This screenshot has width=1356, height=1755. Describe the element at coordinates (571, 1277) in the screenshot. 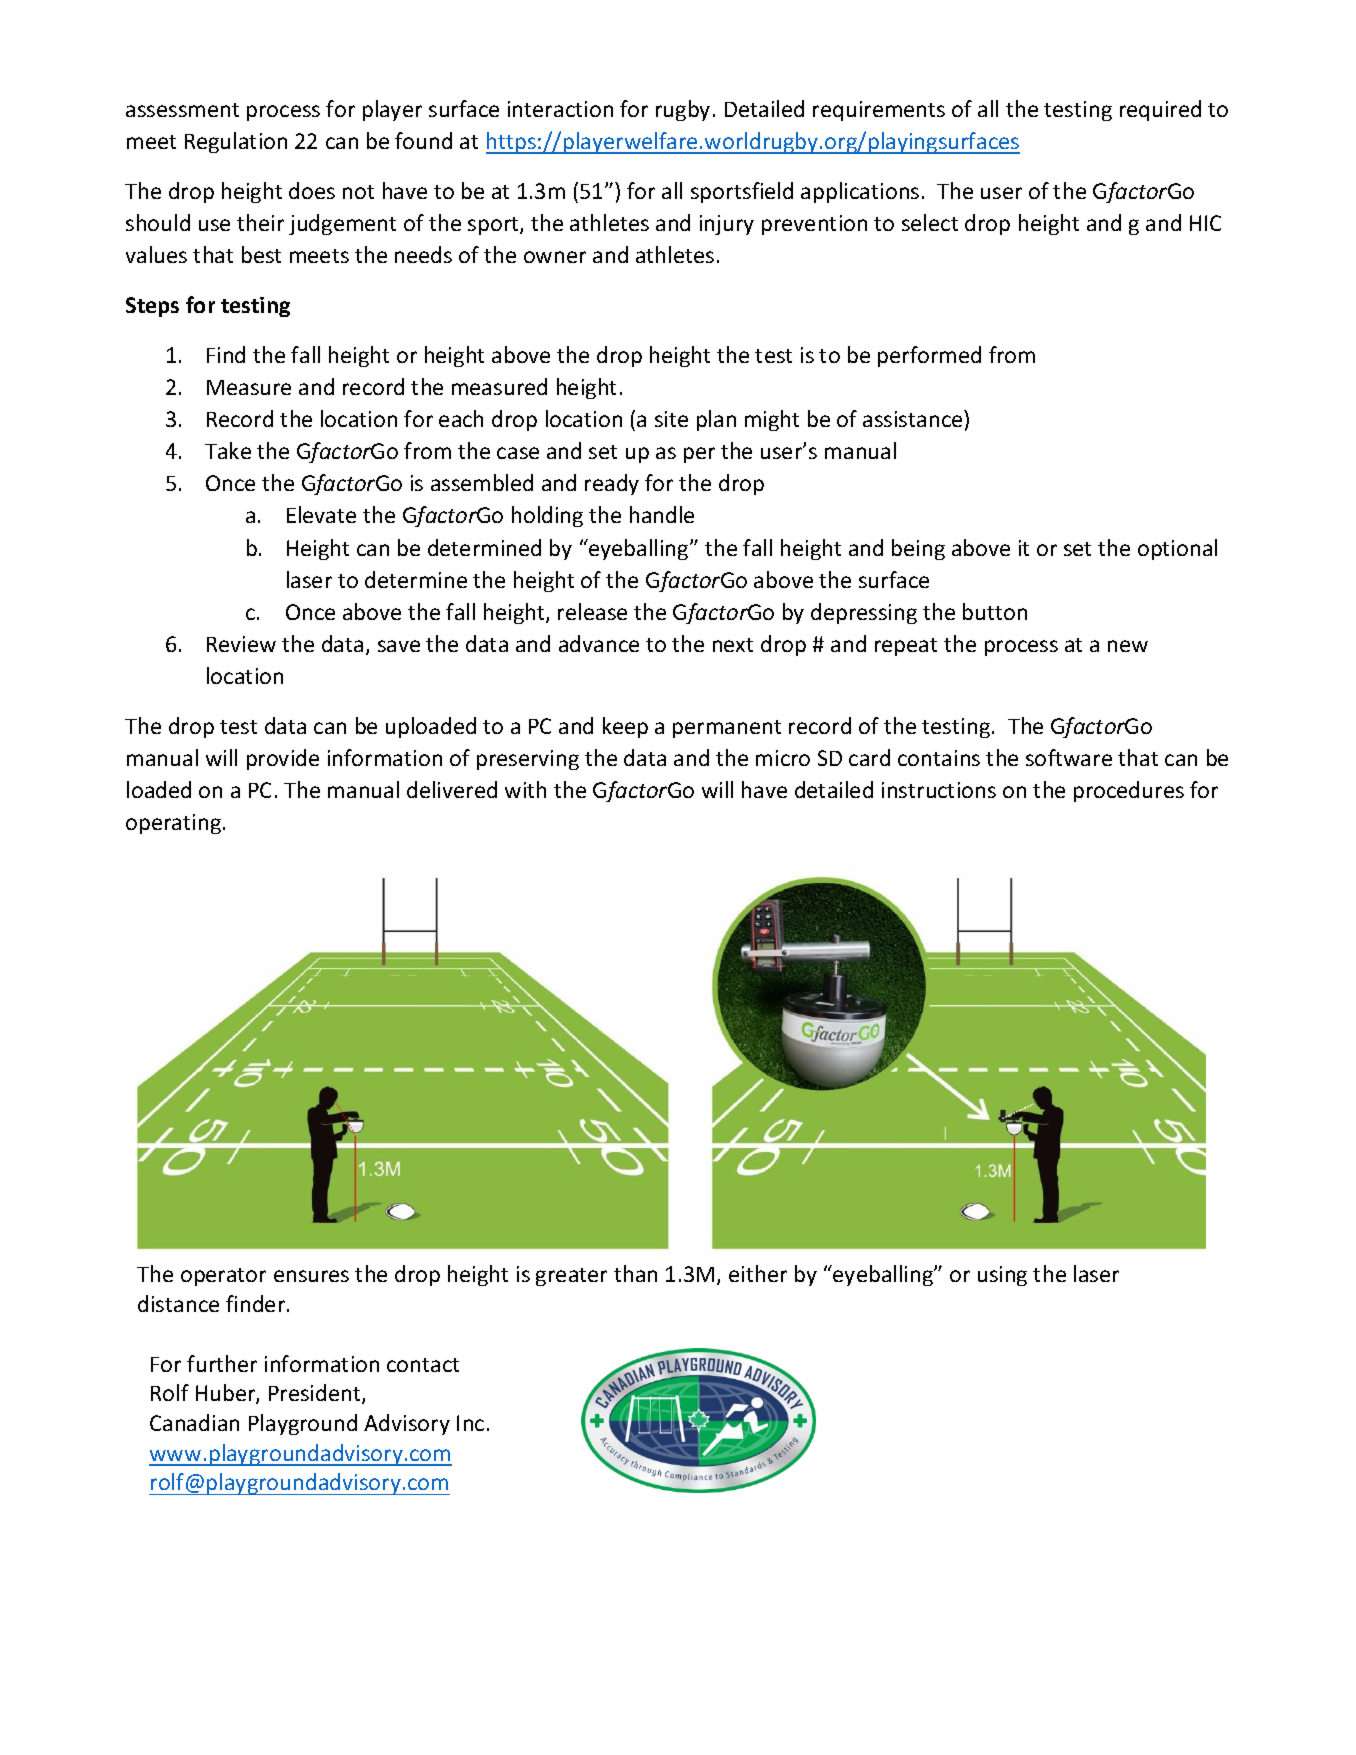

I see `greater` at that location.
